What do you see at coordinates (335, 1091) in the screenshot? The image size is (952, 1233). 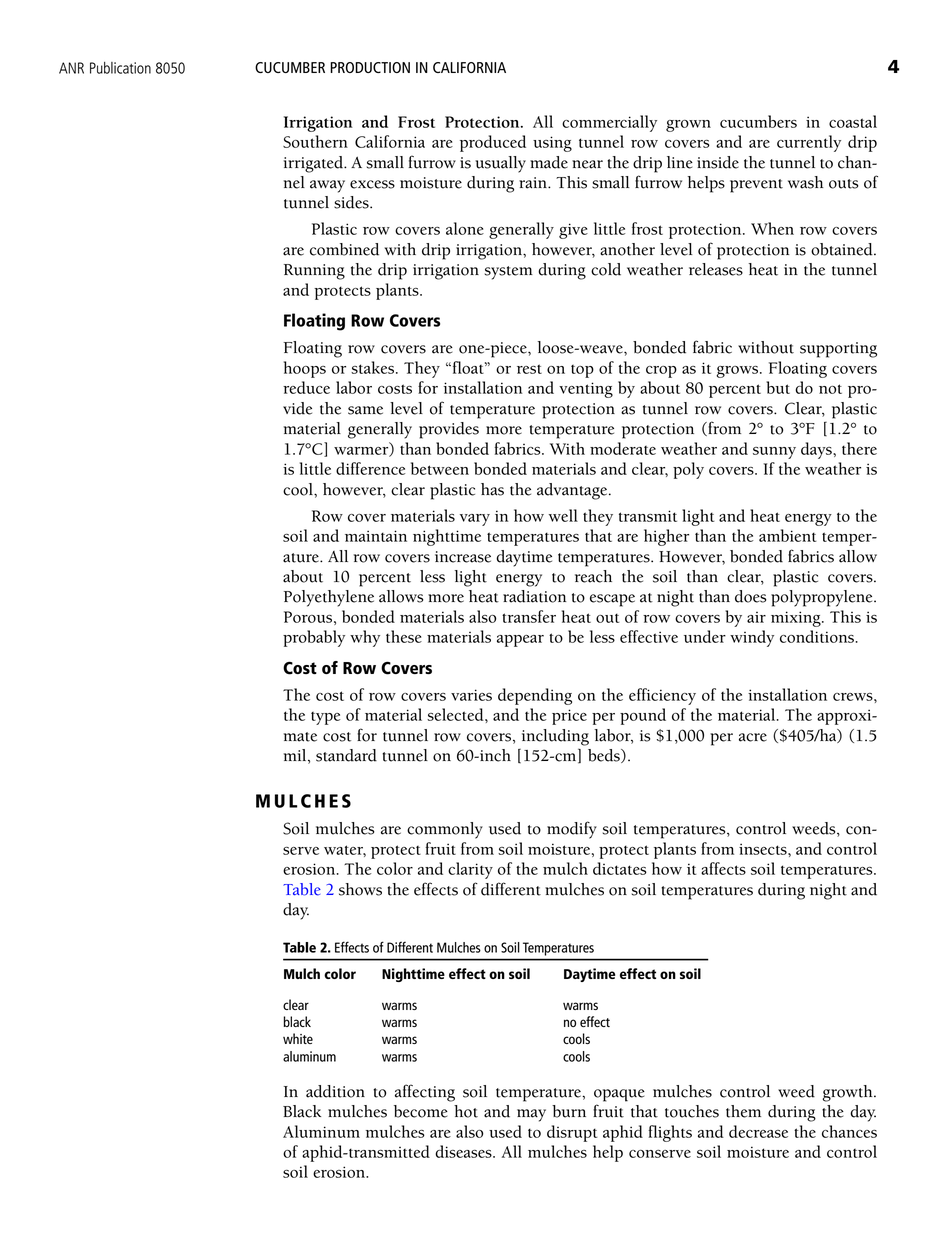 I see `addition` at bounding box center [335, 1091].
